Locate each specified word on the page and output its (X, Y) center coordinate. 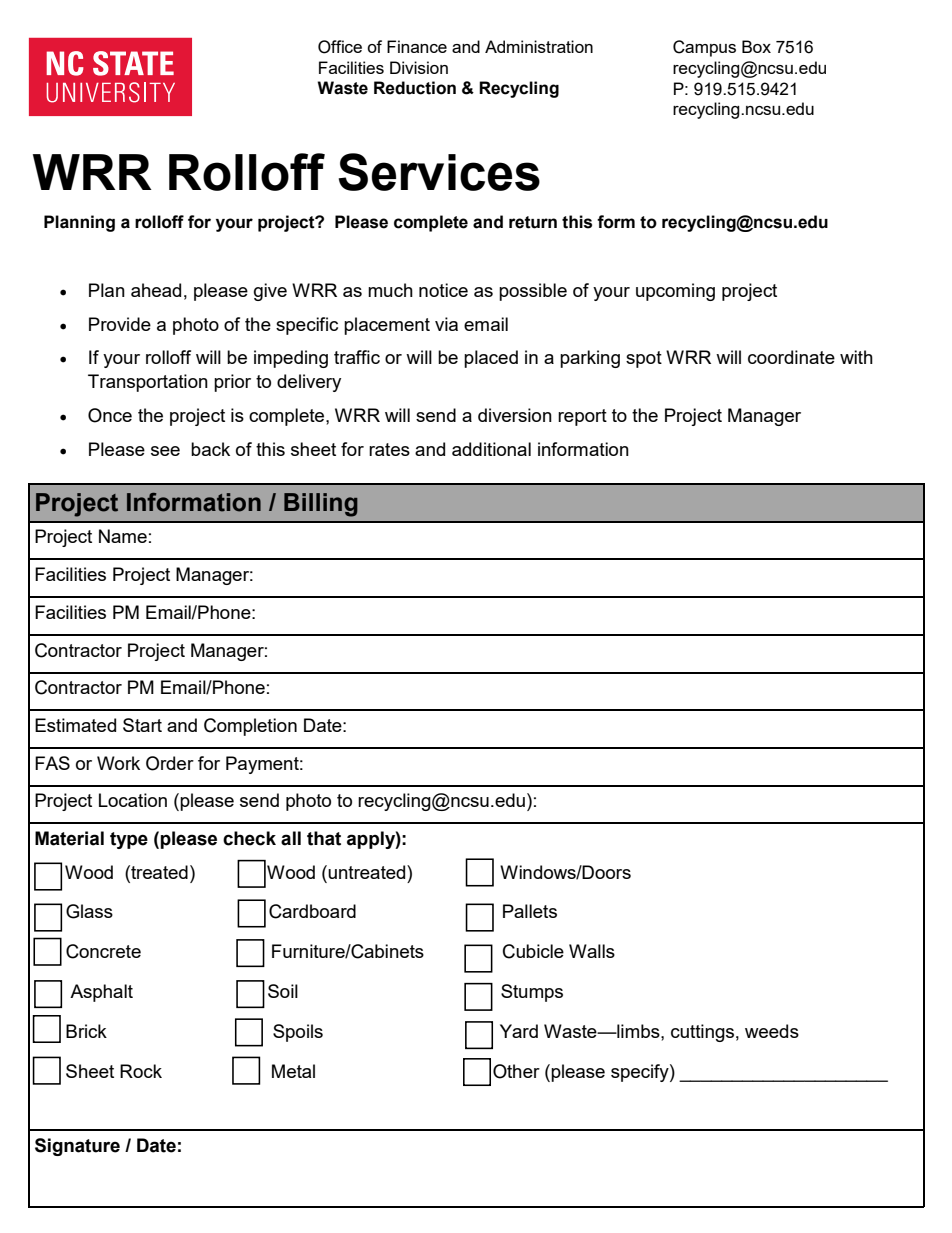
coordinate (791, 357)
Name (123, 536)
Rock (141, 1071)
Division (419, 67)
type (129, 840)
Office (340, 47)
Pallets (530, 911)
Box (756, 46)
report (582, 417)
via (446, 324)
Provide (120, 324)
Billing (321, 505)
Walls (592, 951)
